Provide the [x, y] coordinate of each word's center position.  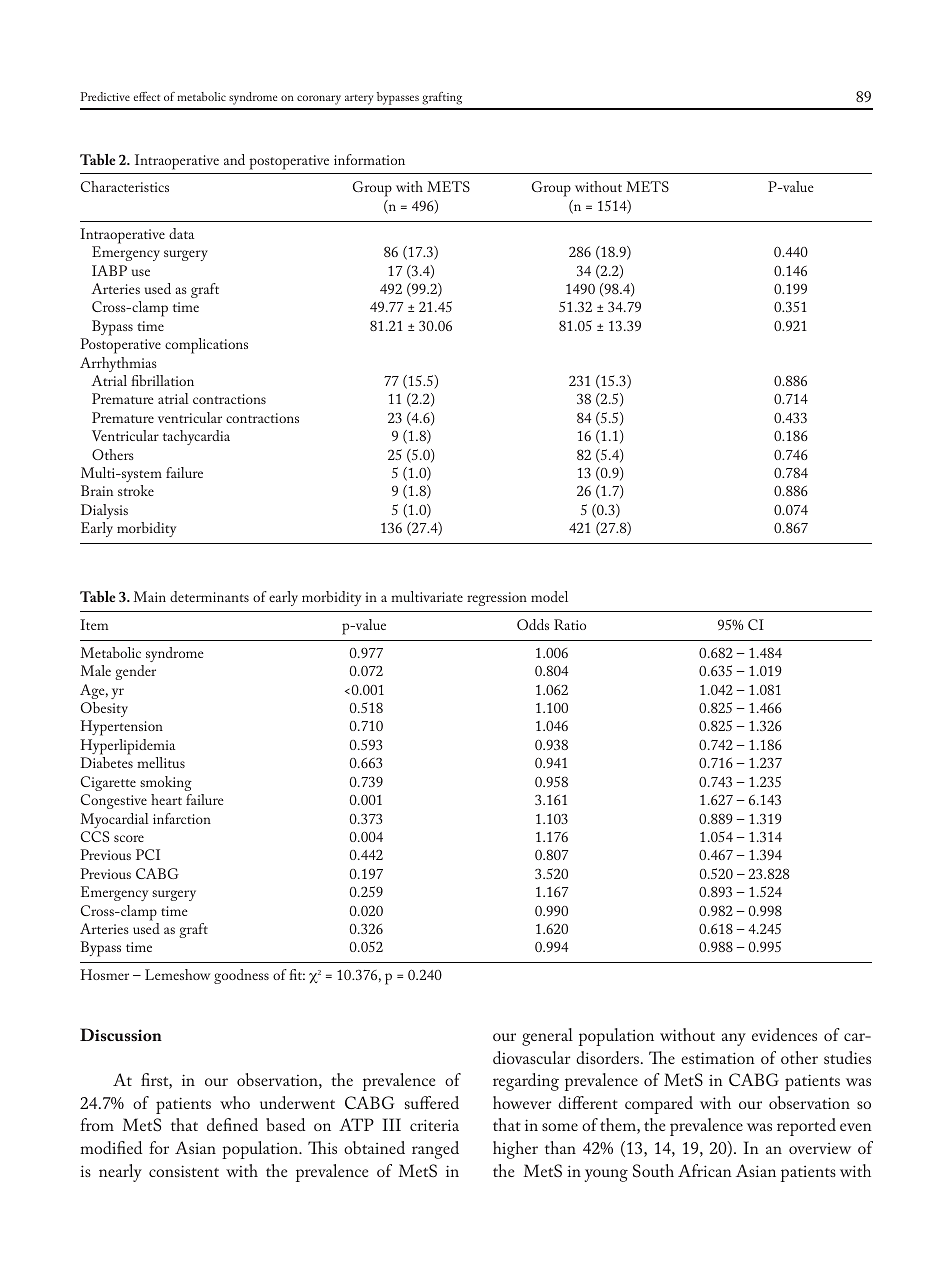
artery [359, 100]
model [549, 596]
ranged [435, 1150]
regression [497, 599]
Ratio [570, 624]
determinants [209, 596]
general [547, 1037]
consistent [184, 1171]
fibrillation [162, 380]
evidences [784, 1034]
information [369, 159]
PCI [148, 854]
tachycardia [196, 437]
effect [146, 96]
